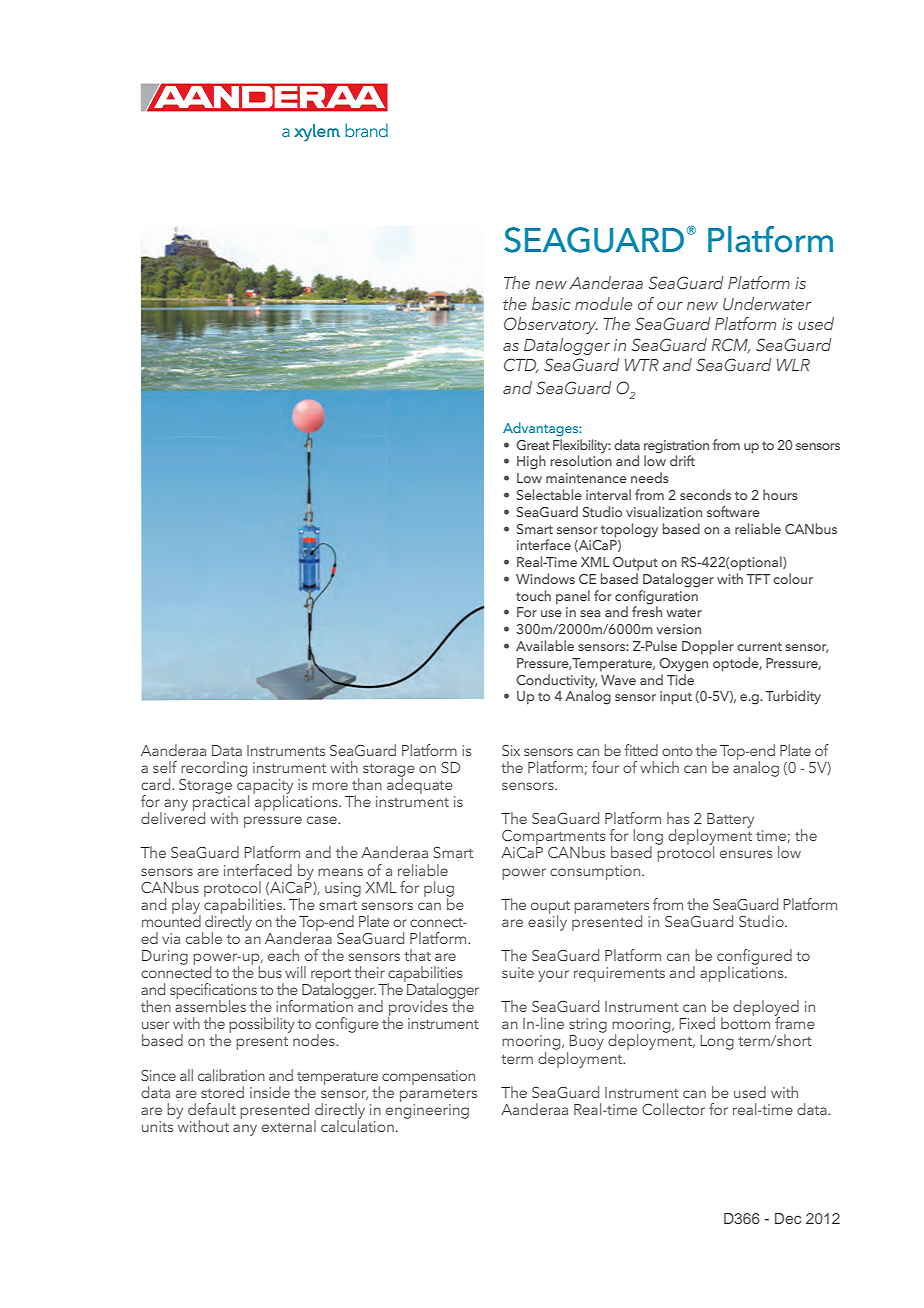 This document has height=1308, width=924. Describe the element at coordinates (186, 907) in the document. I see `play` at that location.
